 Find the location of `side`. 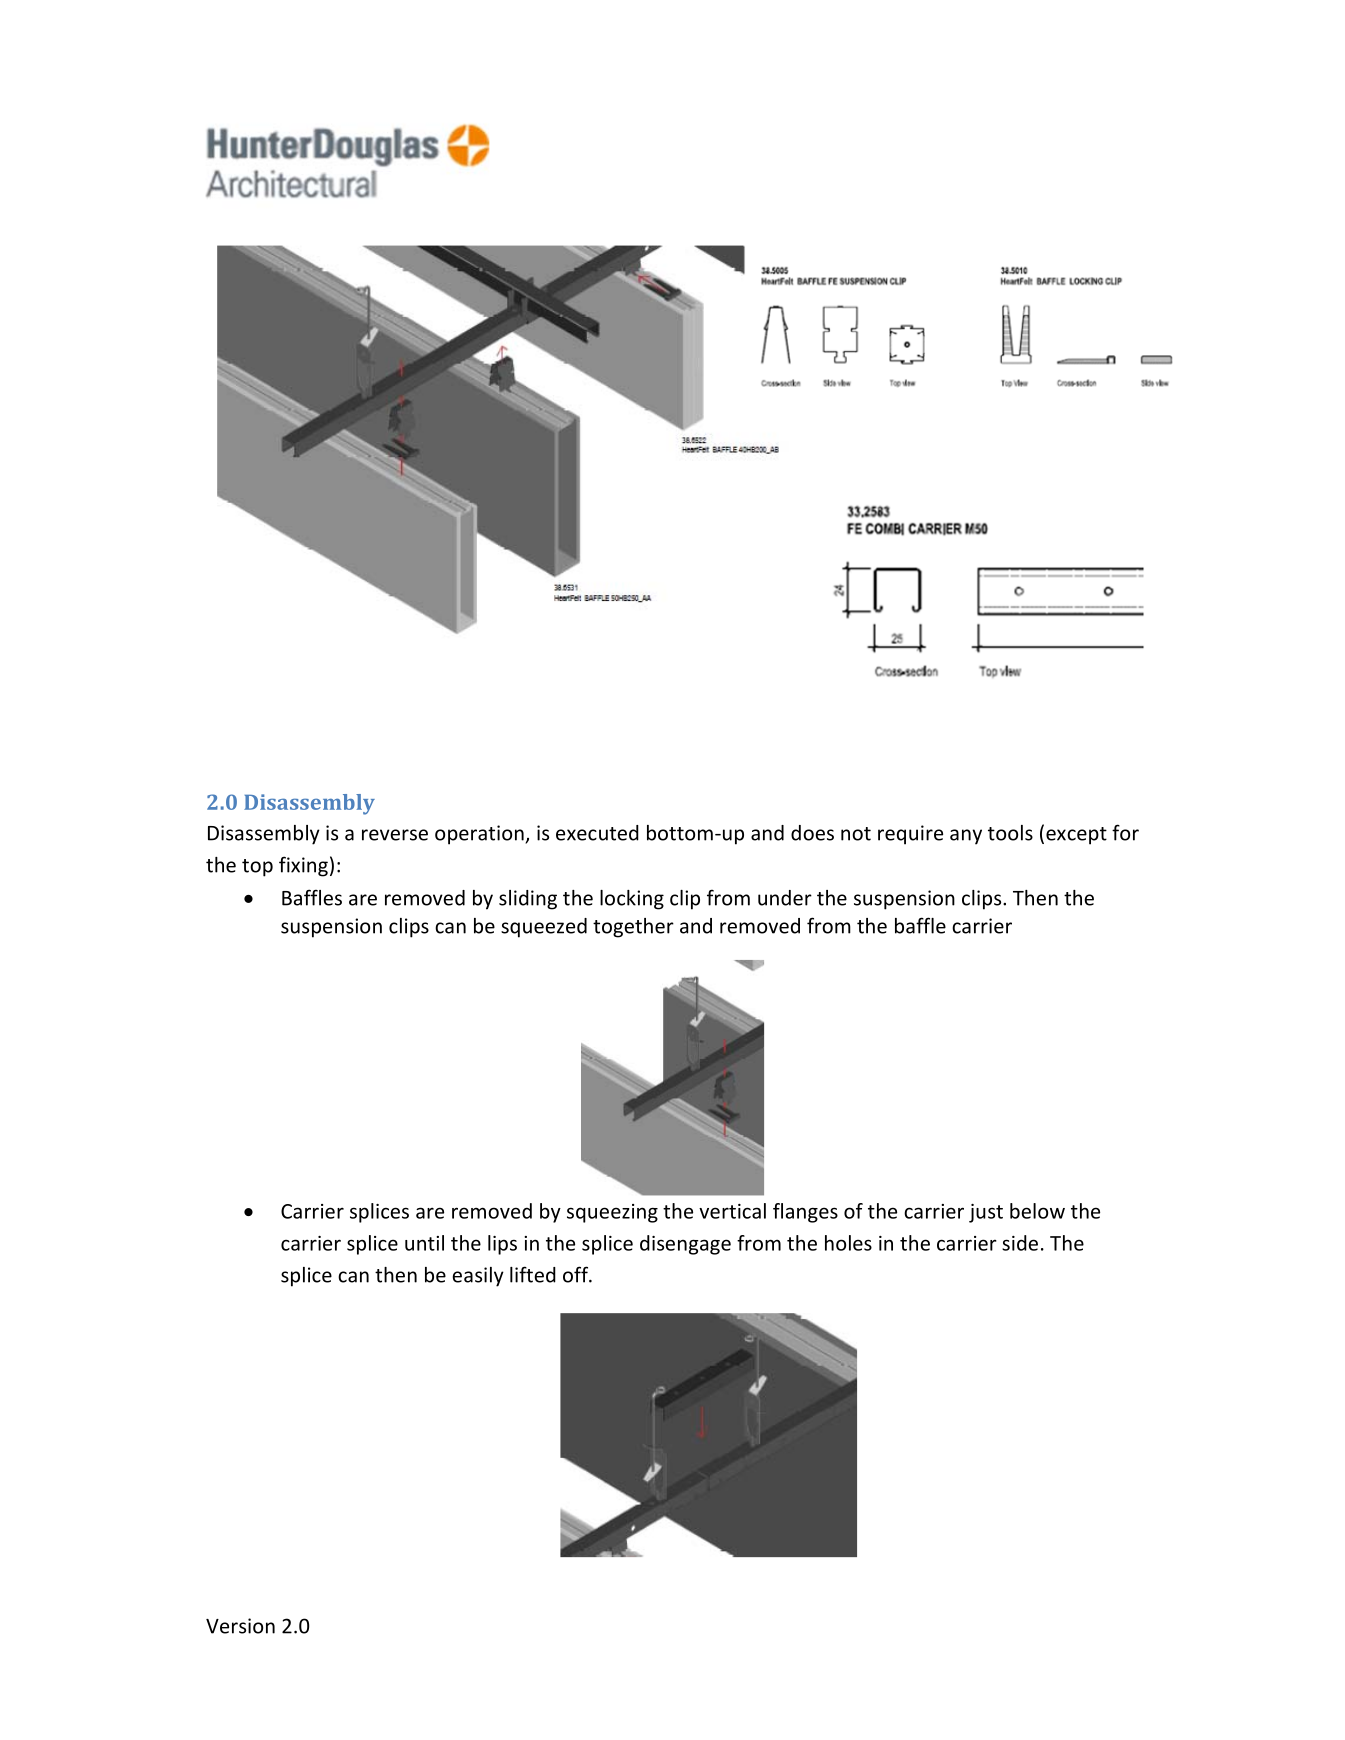

side is located at coordinates (1020, 1243).
